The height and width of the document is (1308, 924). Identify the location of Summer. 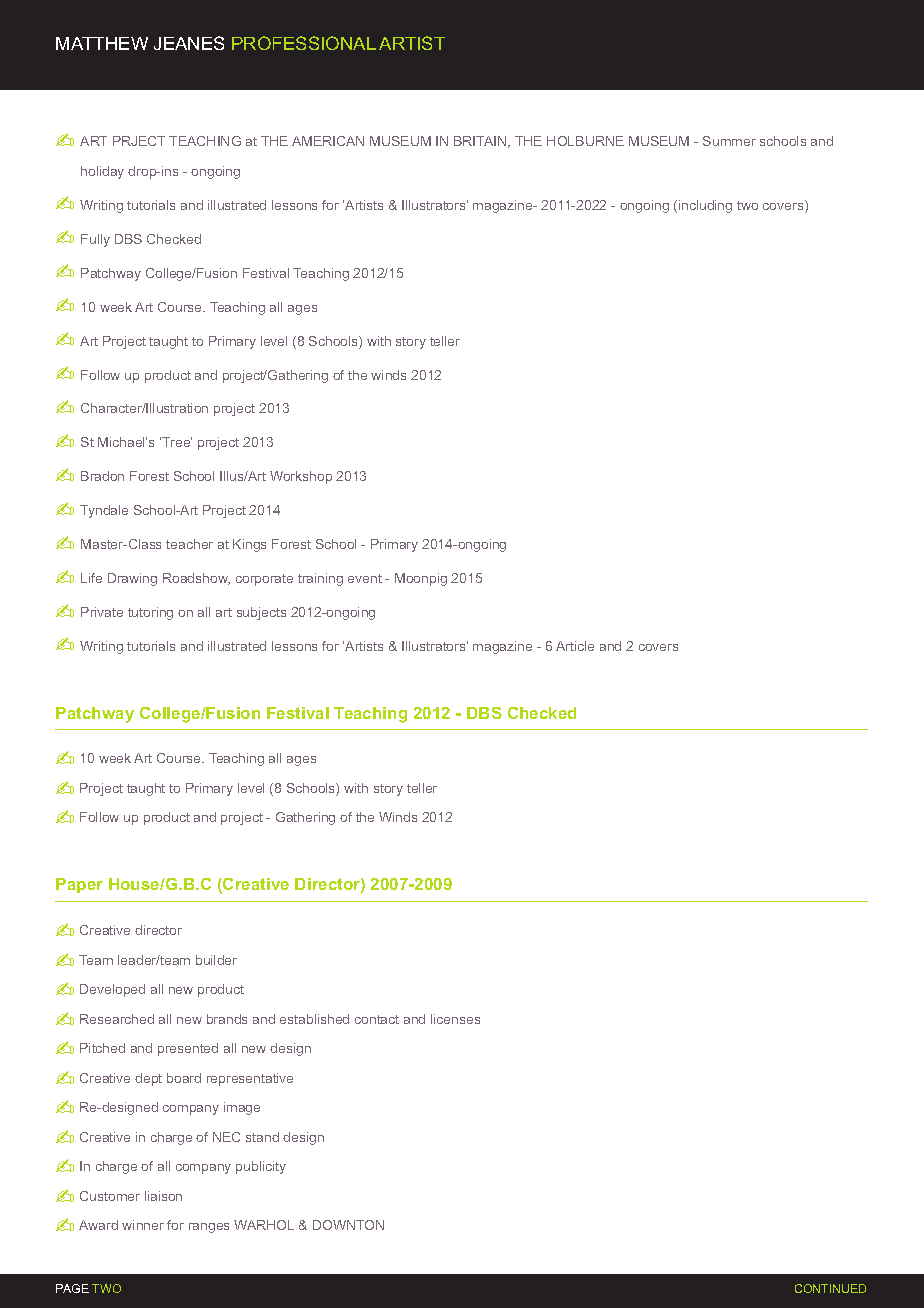
(729, 141).
